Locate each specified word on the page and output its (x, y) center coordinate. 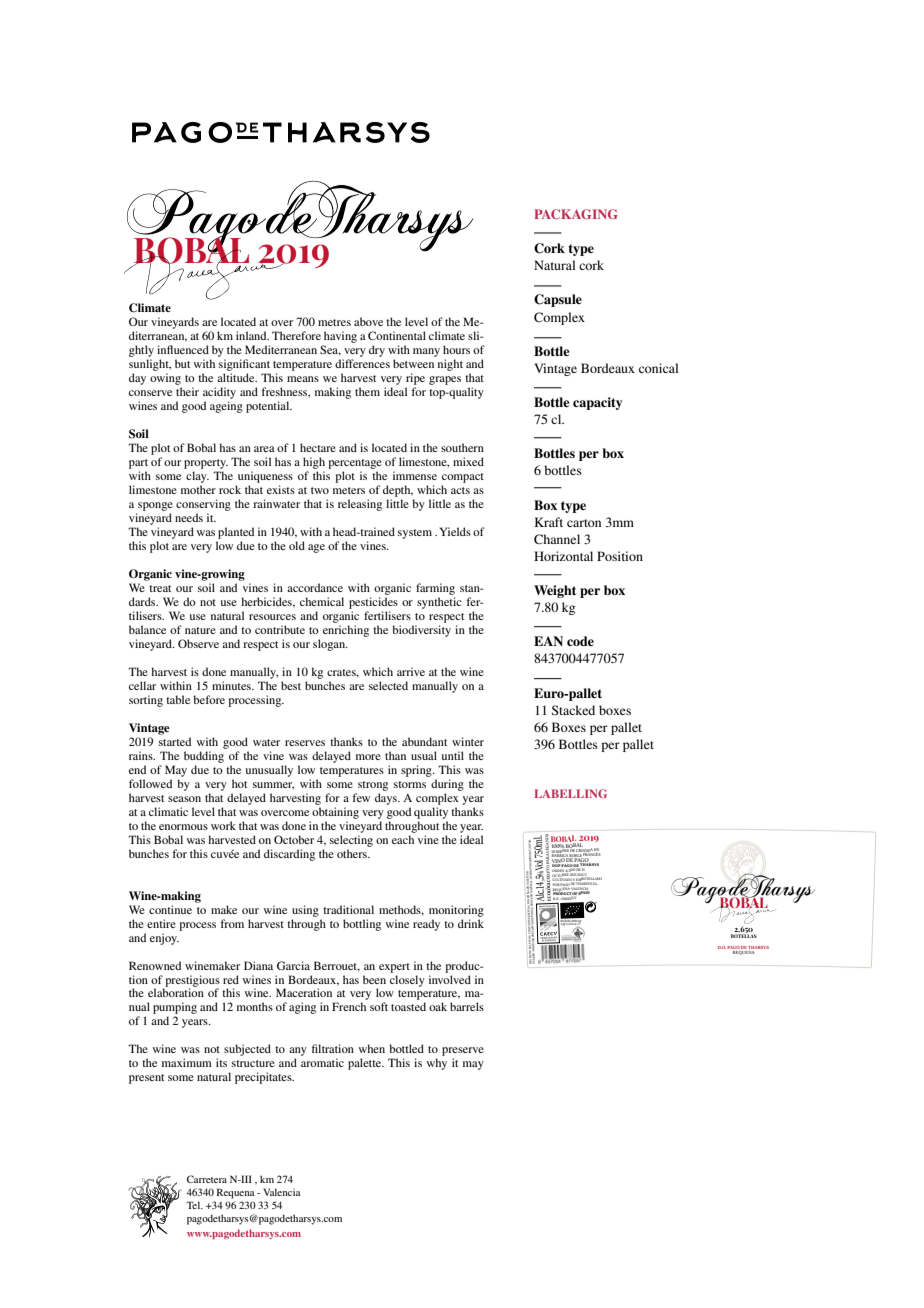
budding (204, 757)
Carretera (207, 1179)
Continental (397, 335)
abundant (424, 741)
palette (366, 1064)
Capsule (558, 300)
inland (252, 335)
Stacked (573, 710)
